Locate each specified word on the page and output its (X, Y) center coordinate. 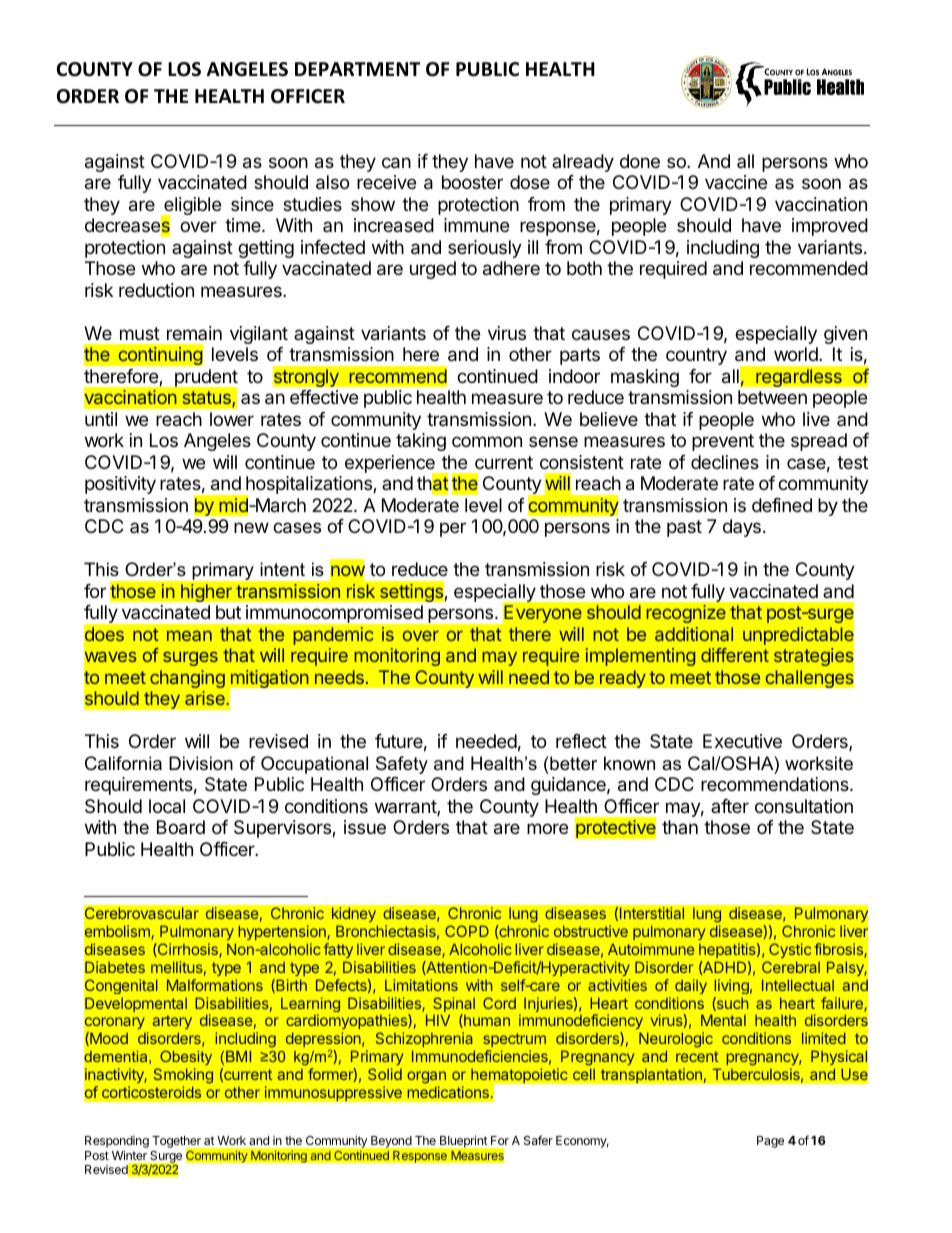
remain (194, 333)
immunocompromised (334, 614)
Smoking (183, 1077)
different (735, 655)
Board (181, 827)
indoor (574, 376)
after (730, 806)
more (547, 828)
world (797, 354)
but (228, 612)
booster (472, 182)
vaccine (736, 182)
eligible (191, 207)
